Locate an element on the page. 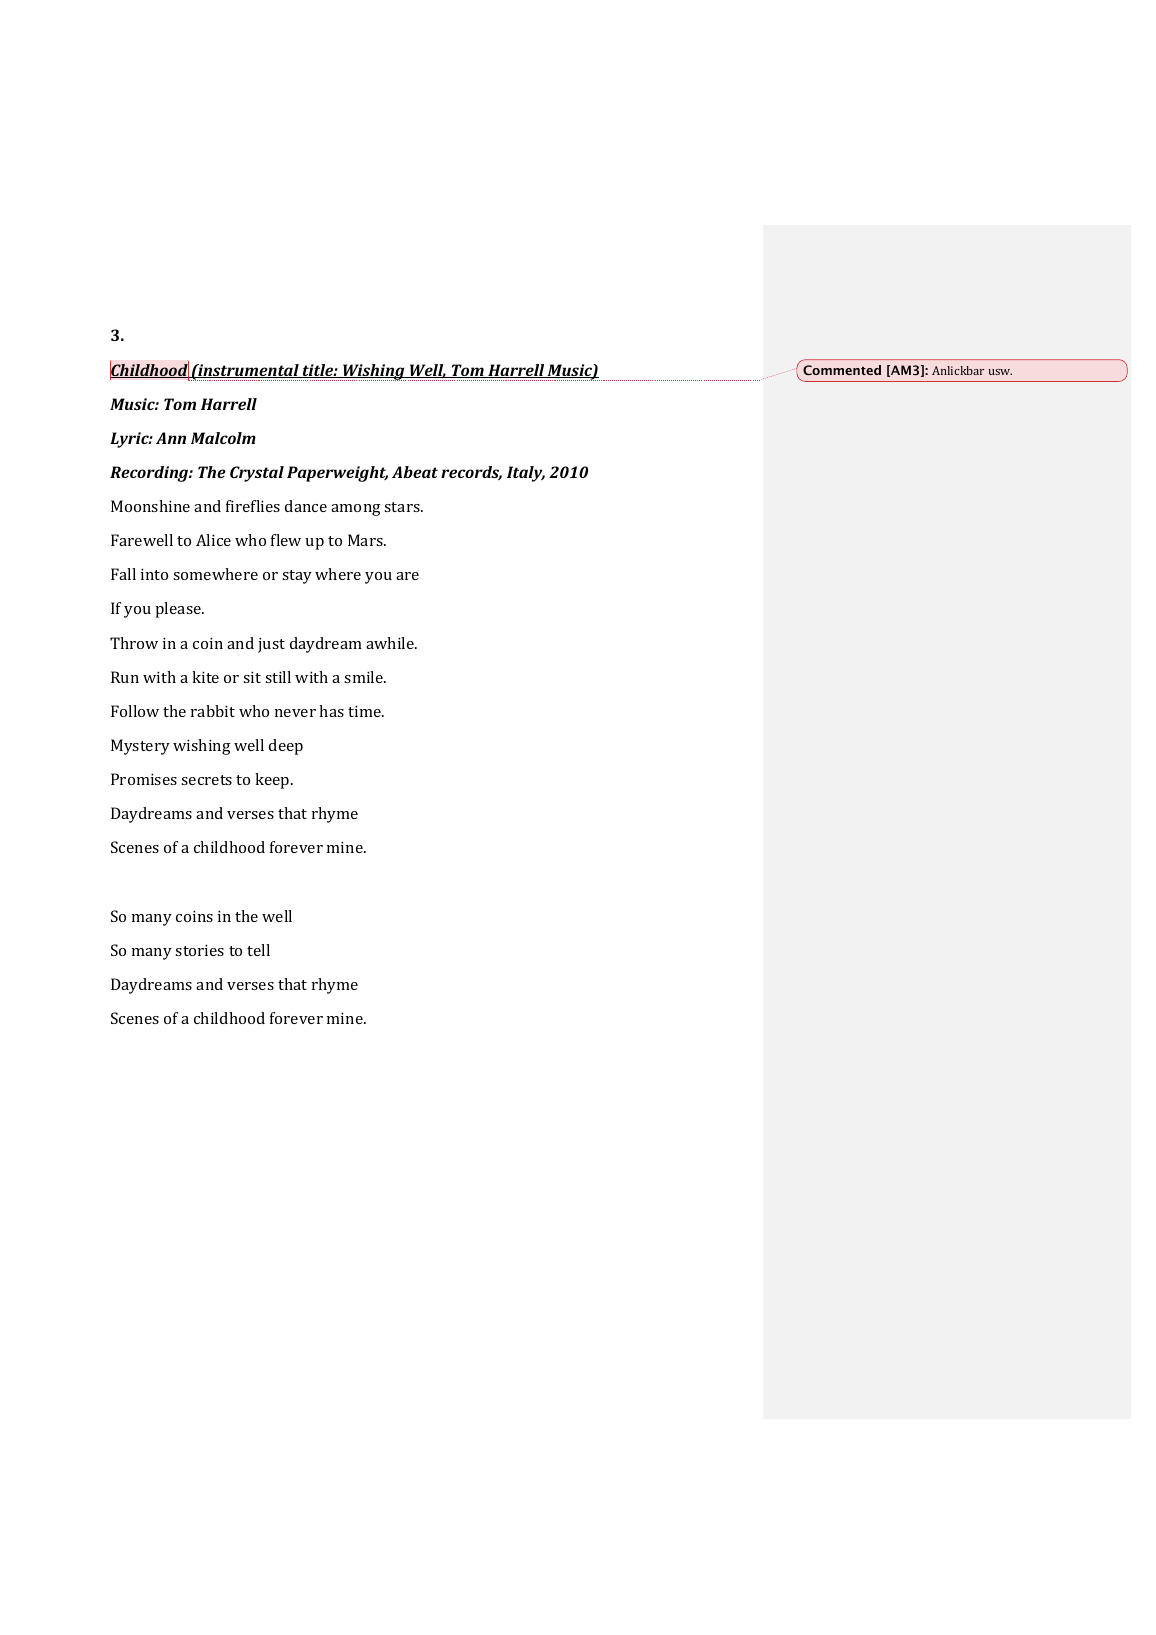  stories is located at coordinates (199, 950).
